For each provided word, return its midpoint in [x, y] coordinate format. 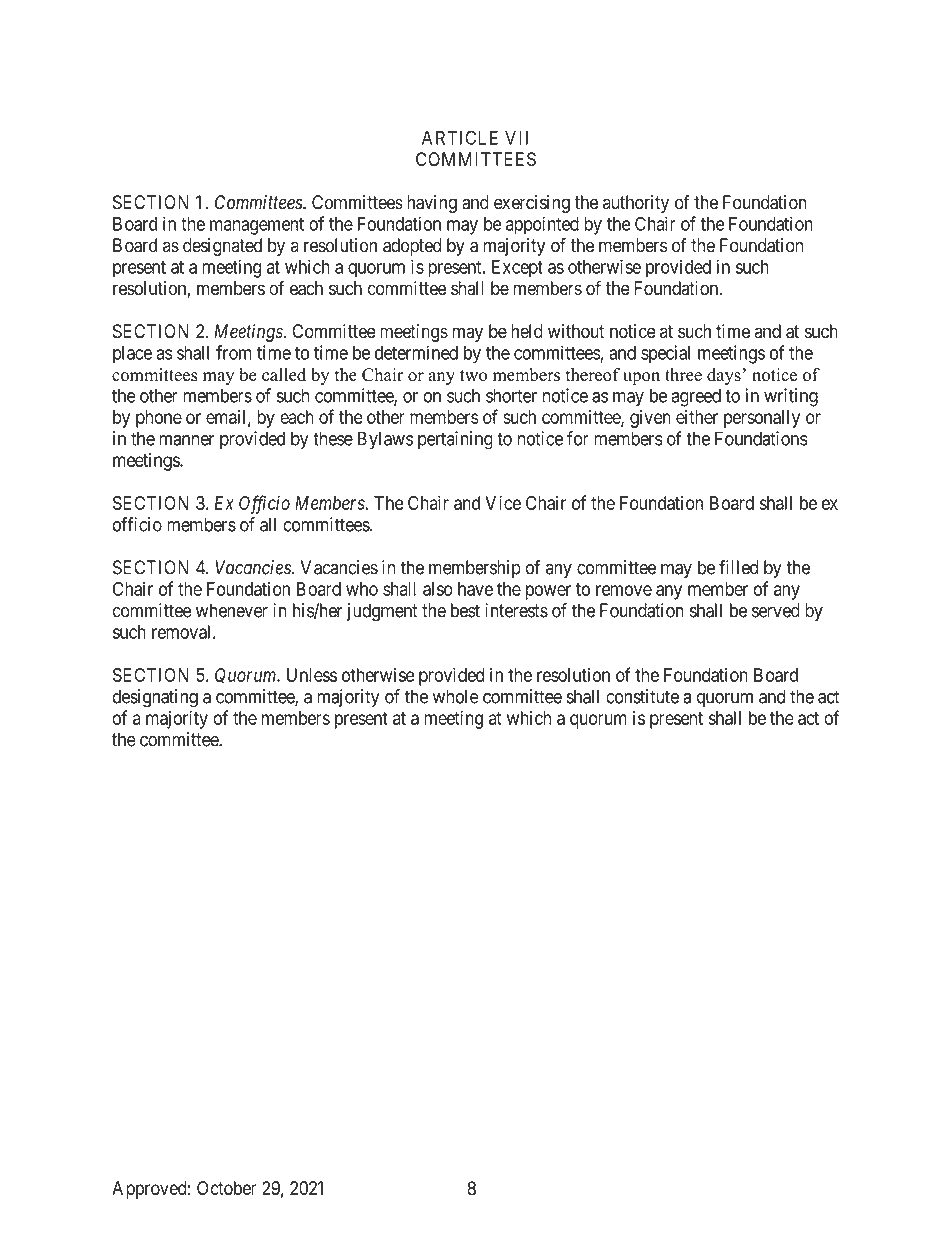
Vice [503, 502]
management [257, 226]
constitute [642, 696]
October [227, 1188]
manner [187, 440]
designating [155, 698]
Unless [312, 675]
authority [636, 204]
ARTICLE [460, 137]
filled [738, 567]
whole [456, 696]
